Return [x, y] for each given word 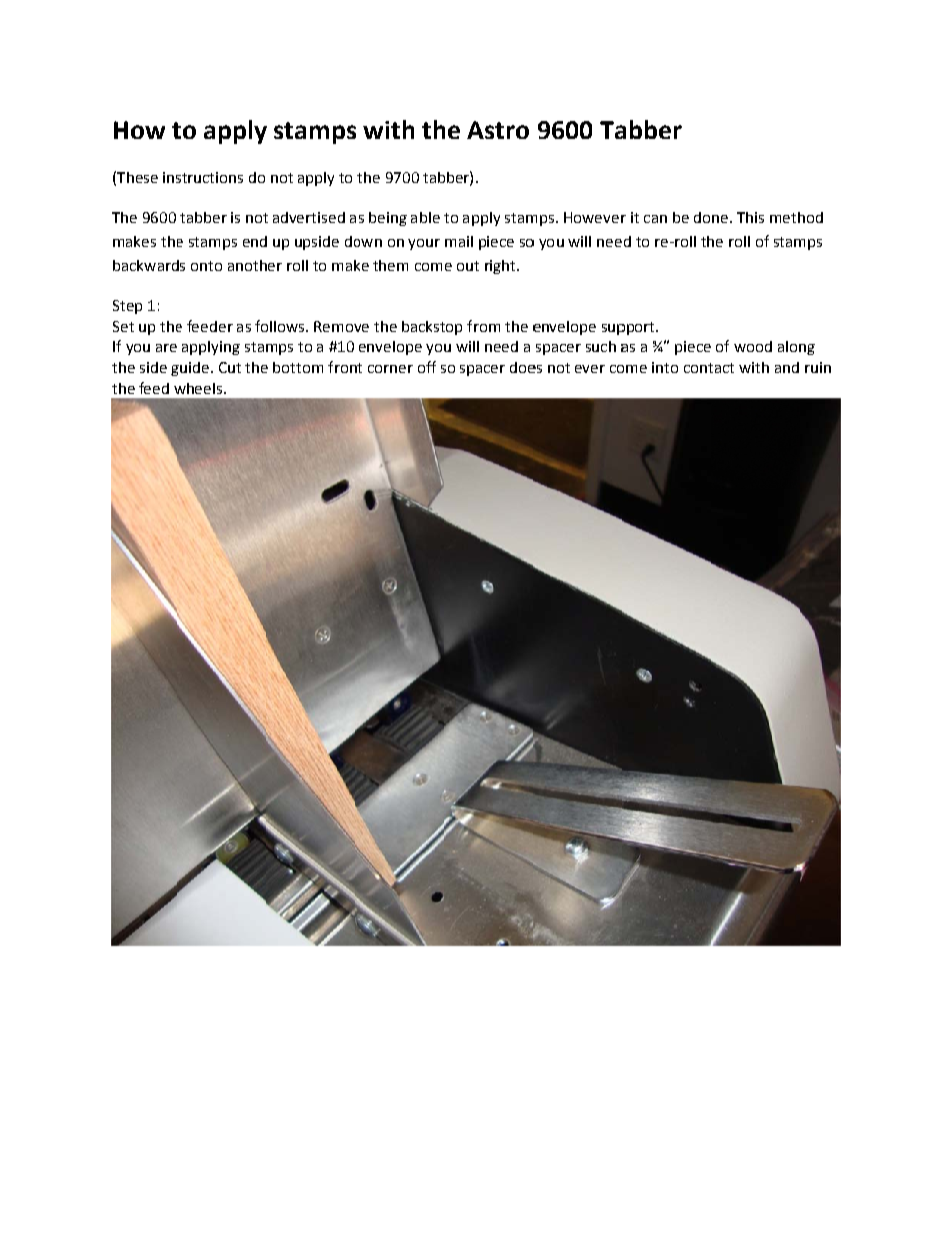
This [750, 217]
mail [459, 241]
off [427, 367]
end [255, 241]
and [787, 367]
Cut [230, 367]
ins [173, 177]
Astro [498, 130]
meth [787, 217]
